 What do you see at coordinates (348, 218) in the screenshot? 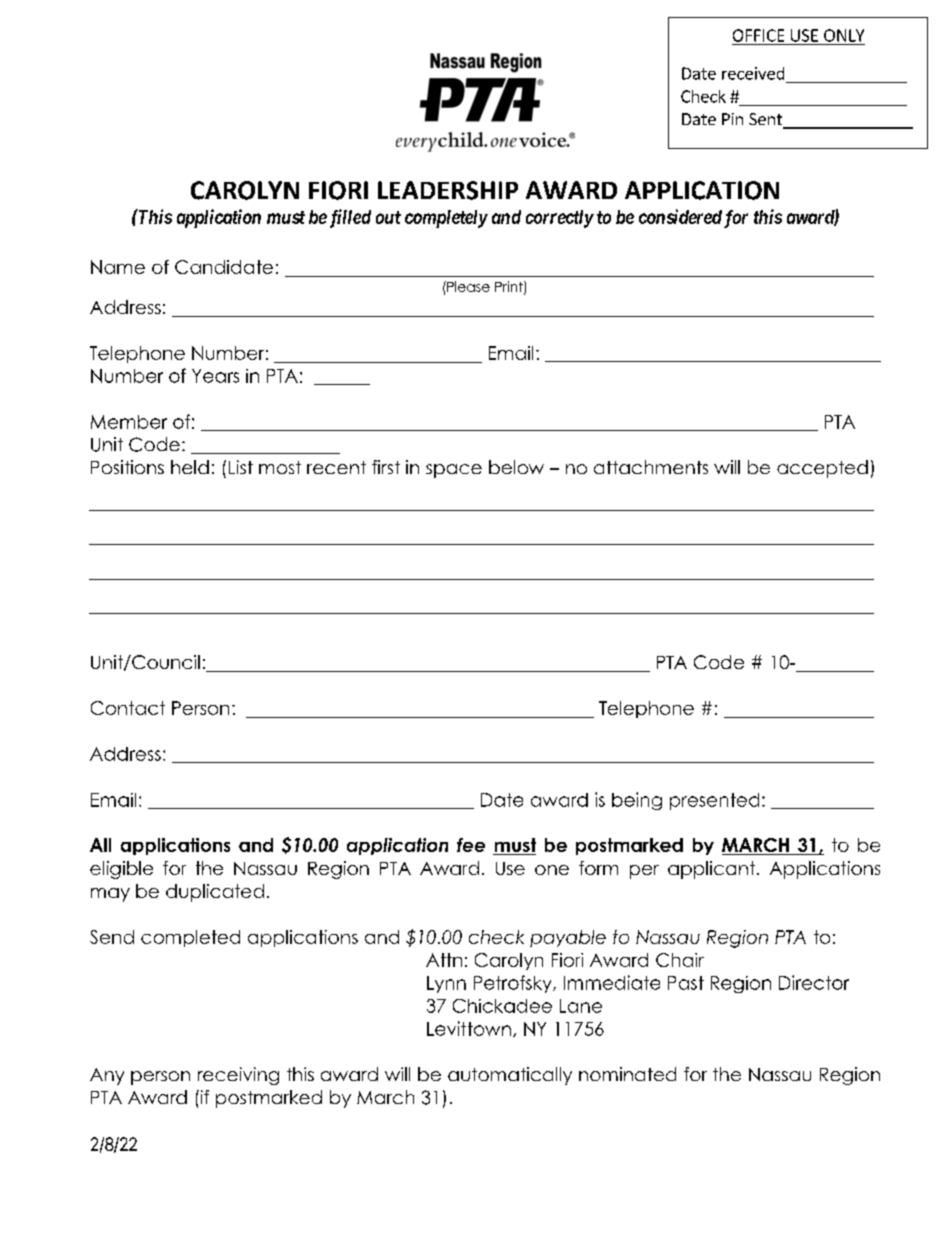
I see `filled` at bounding box center [348, 218].
